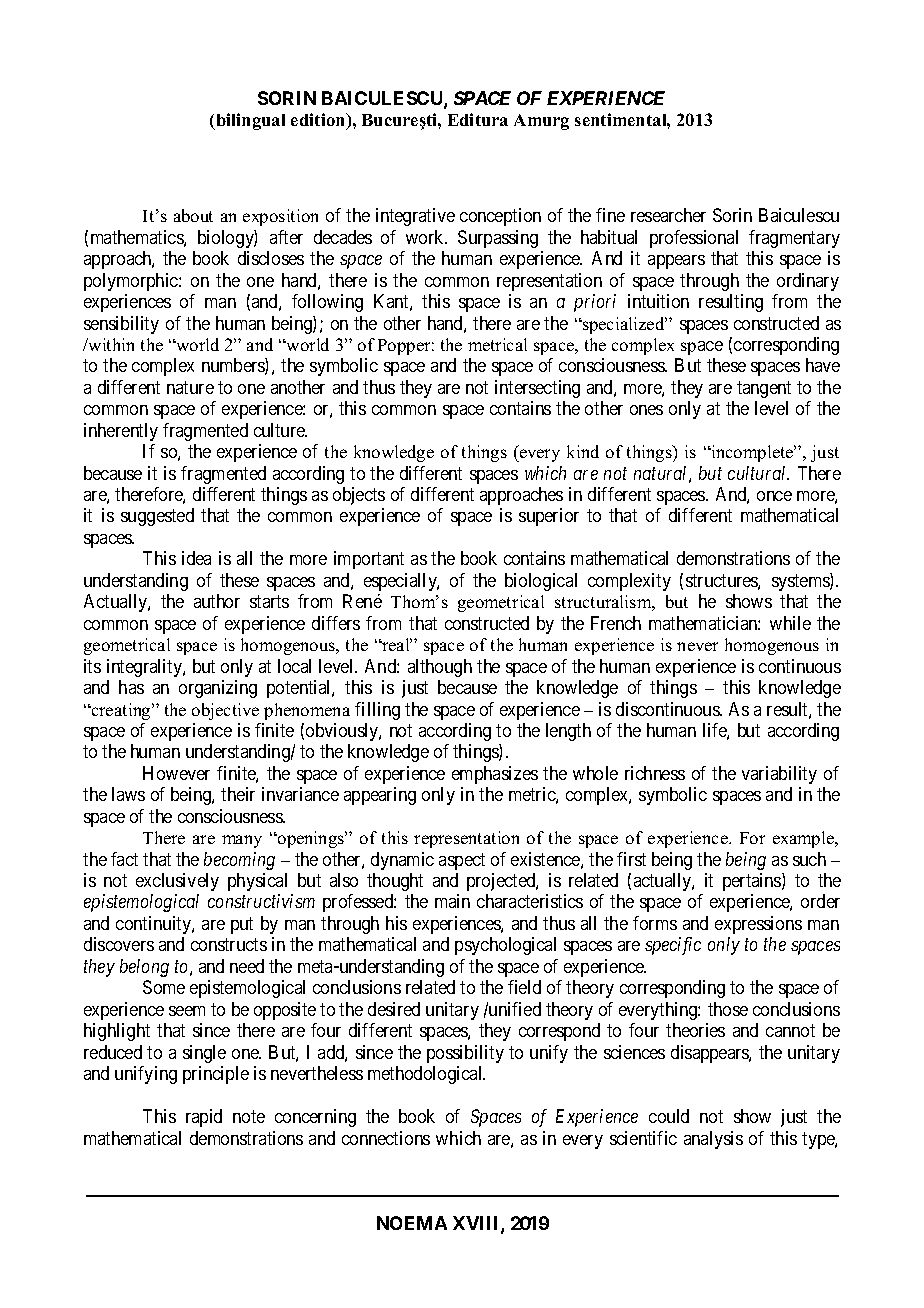 The height and width of the image is (1308, 924). I want to click on pertains, so click(753, 882).
